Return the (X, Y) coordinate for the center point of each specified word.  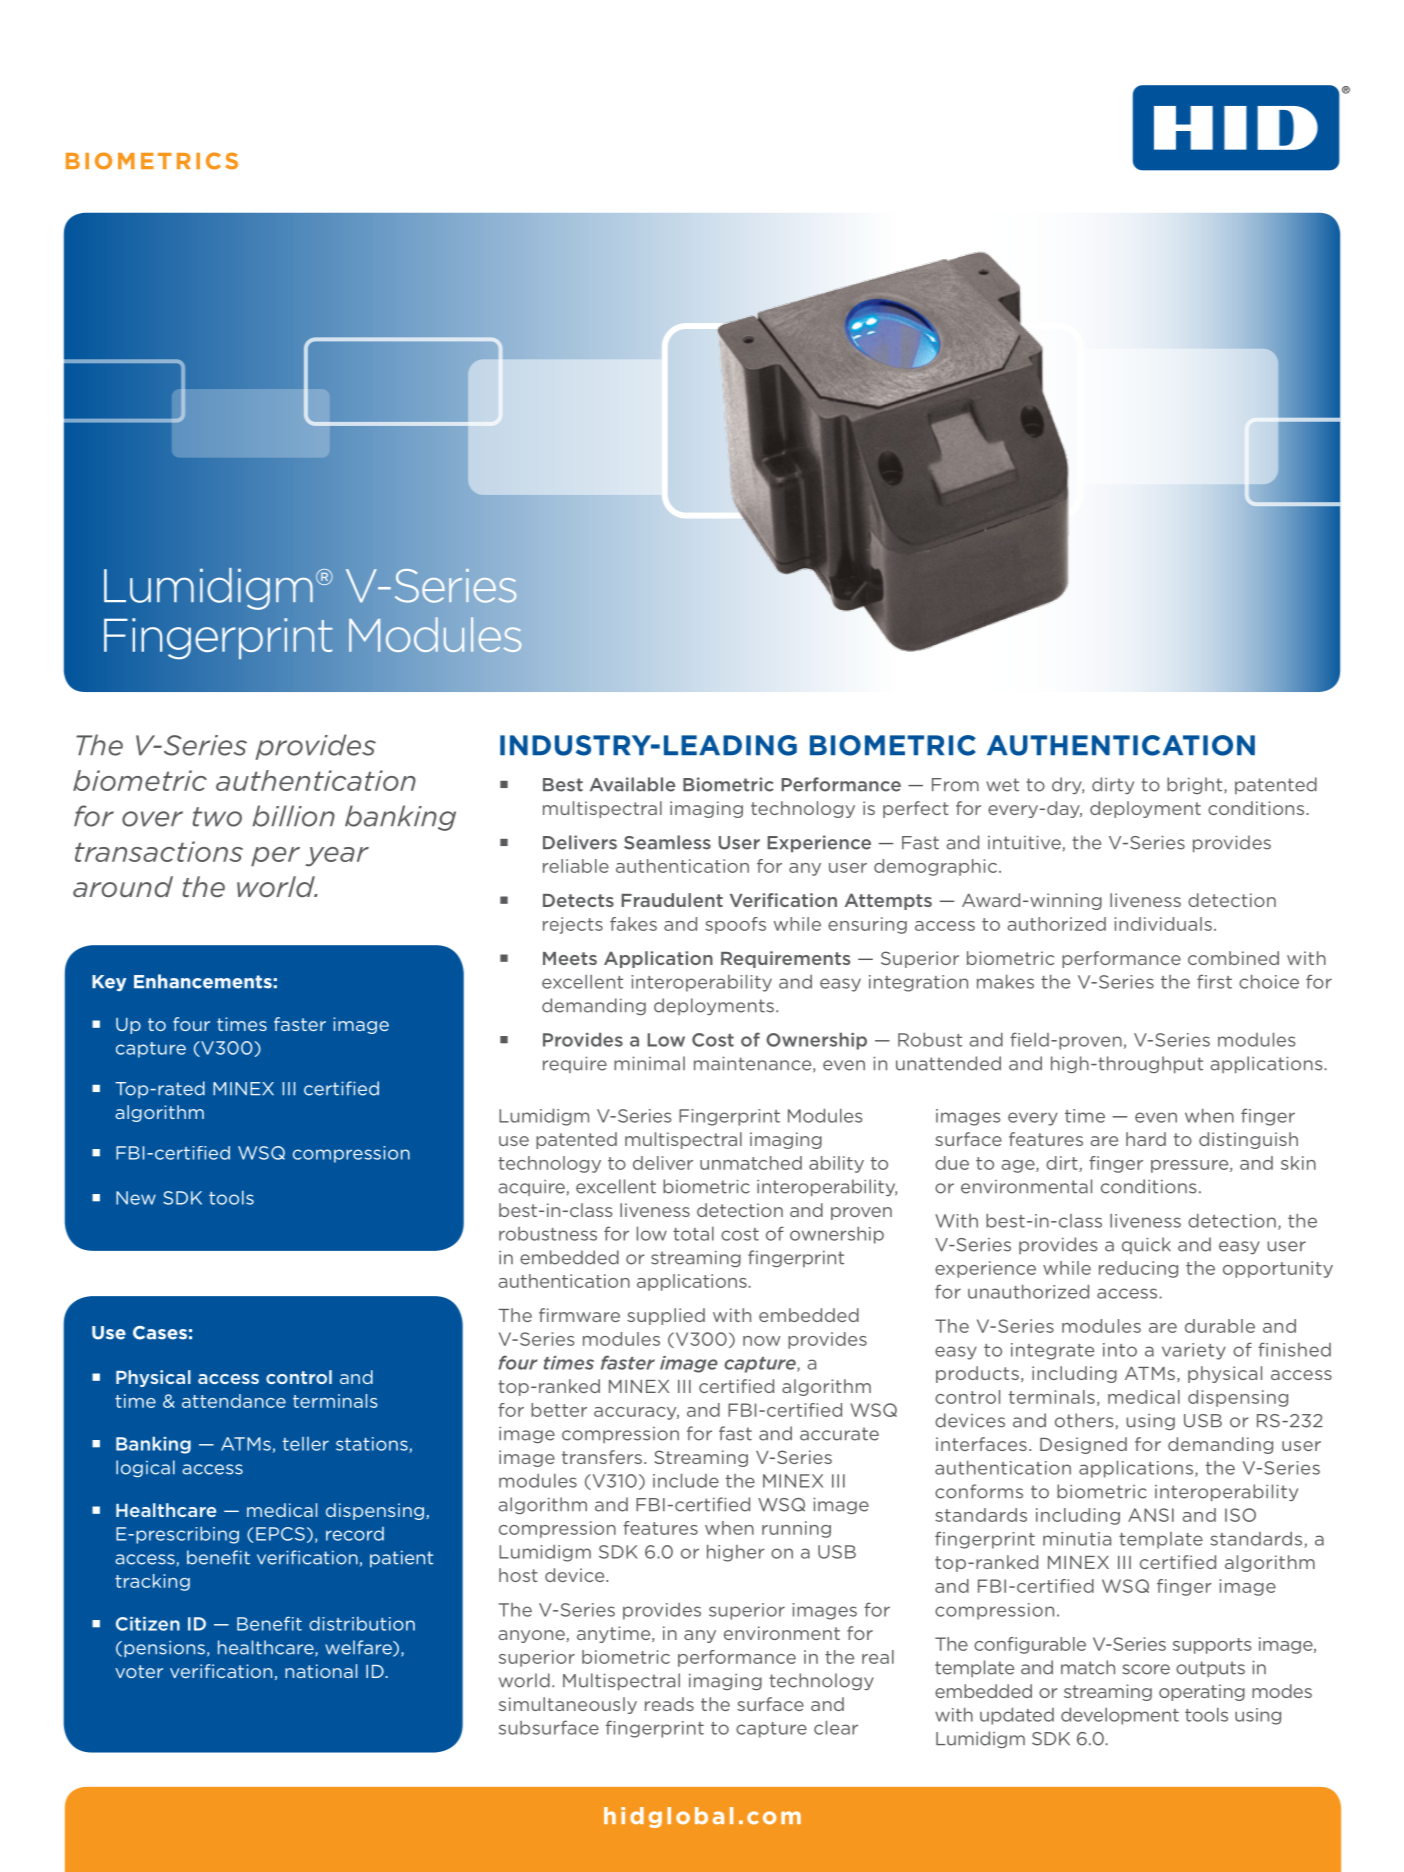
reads (669, 1704)
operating (1202, 1692)
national (321, 1671)
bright (1196, 785)
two (217, 817)
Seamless (667, 842)
